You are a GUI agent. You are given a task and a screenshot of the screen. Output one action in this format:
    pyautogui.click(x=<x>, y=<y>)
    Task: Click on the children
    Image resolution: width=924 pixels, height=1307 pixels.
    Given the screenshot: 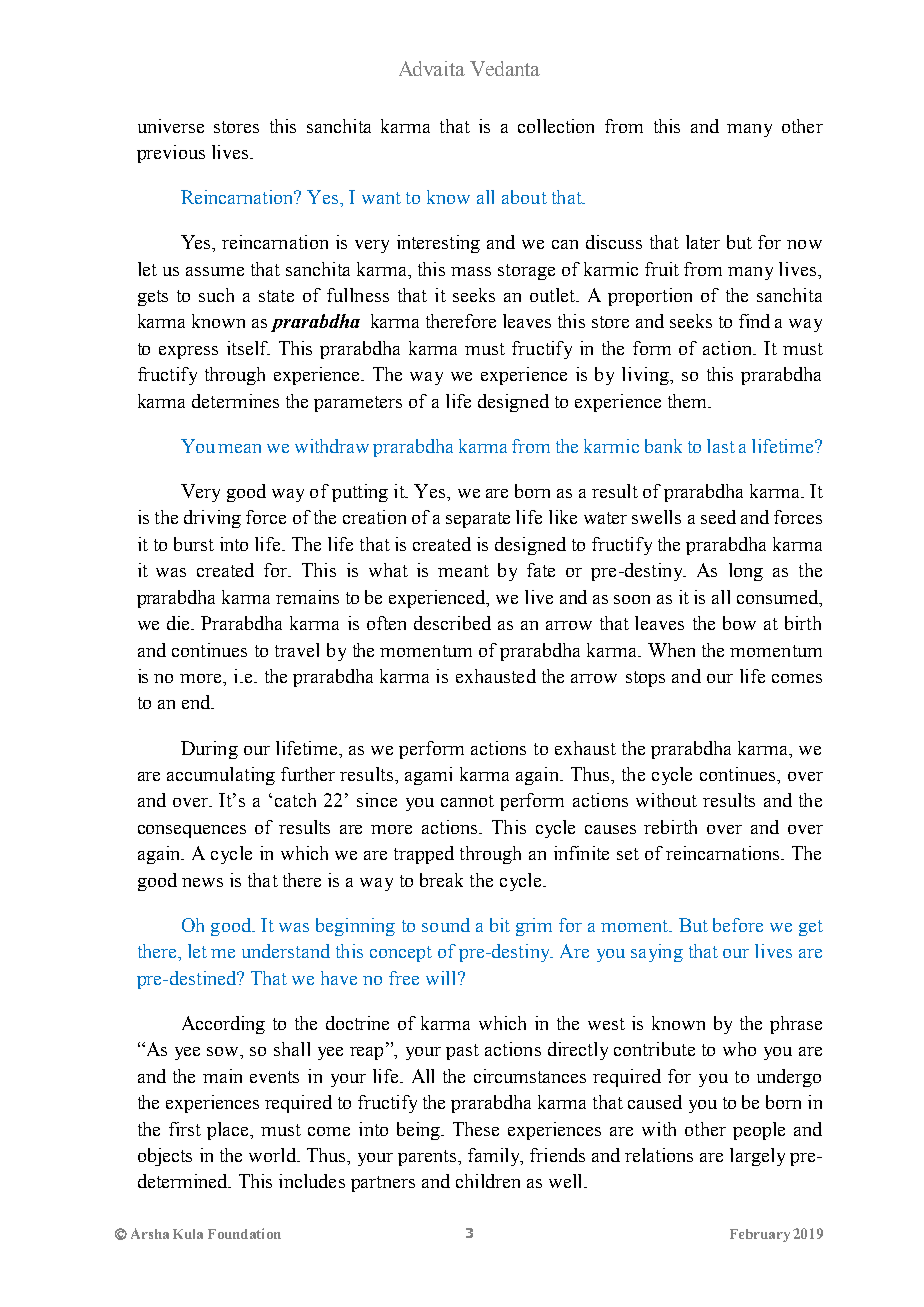 What is the action you would take?
    pyautogui.click(x=488, y=1181)
